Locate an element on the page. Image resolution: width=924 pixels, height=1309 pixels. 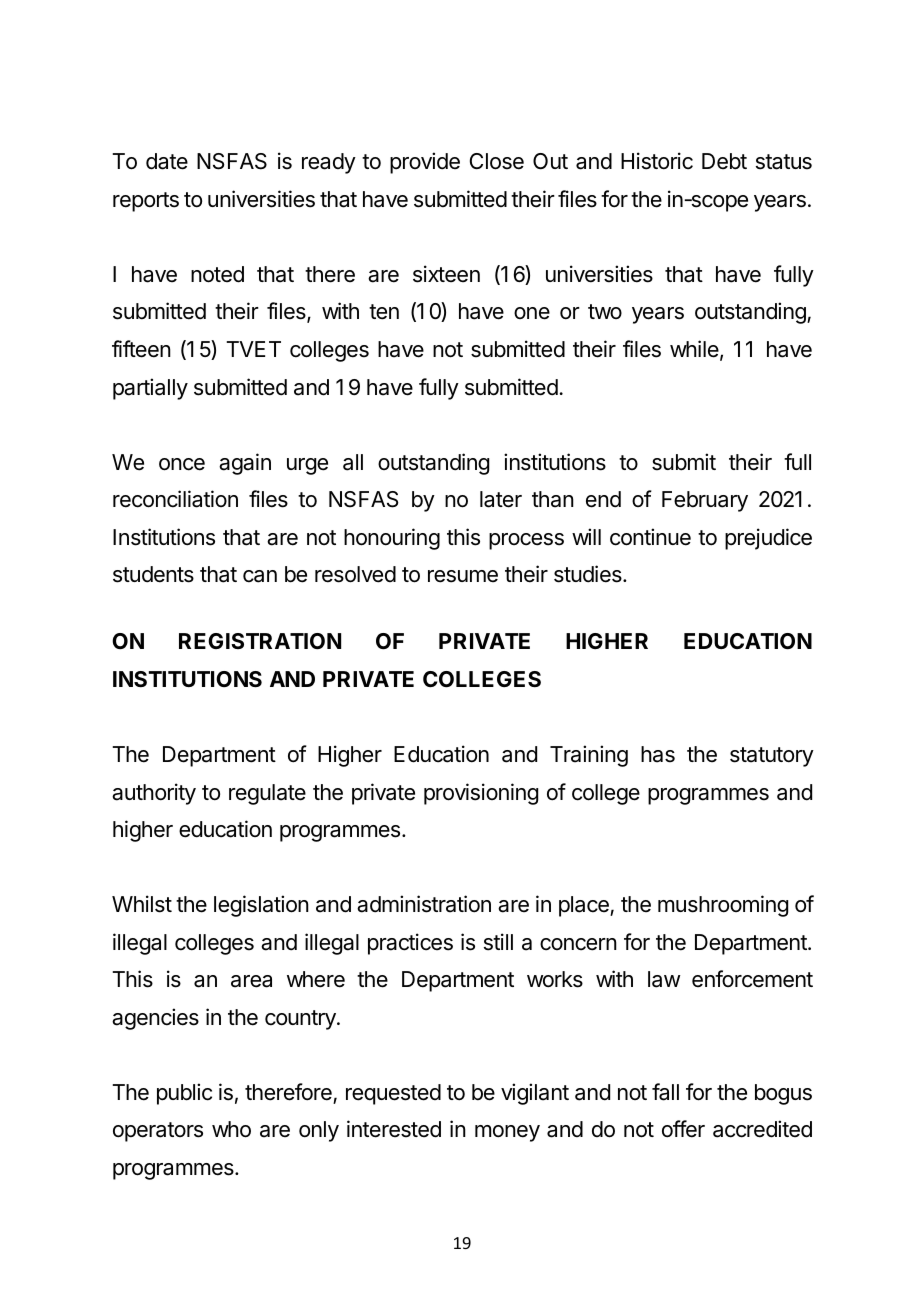
administration is located at coordinates (424, 904).
